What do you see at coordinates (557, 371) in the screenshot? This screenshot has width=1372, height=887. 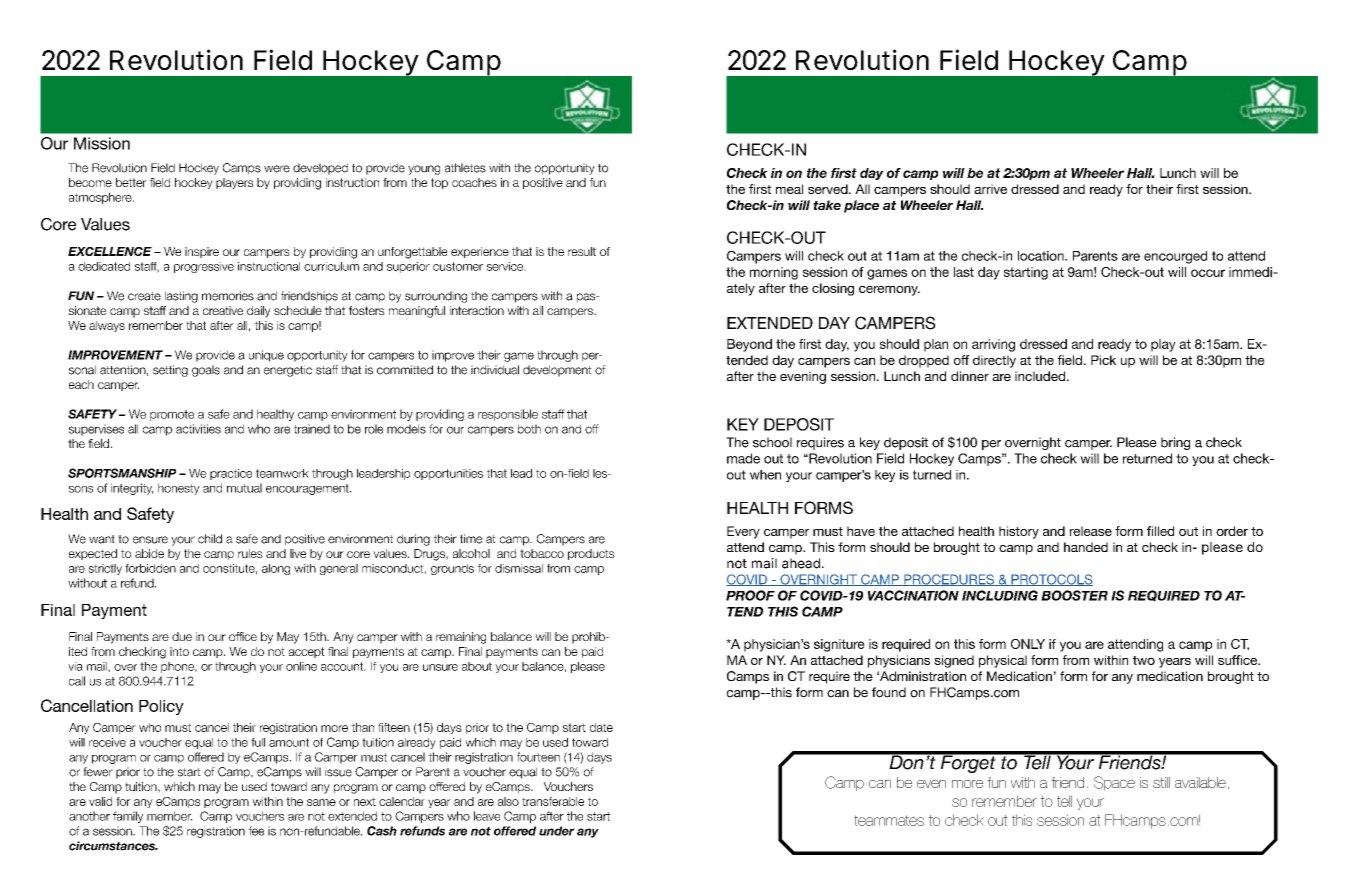 I see `development` at bounding box center [557, 371].
